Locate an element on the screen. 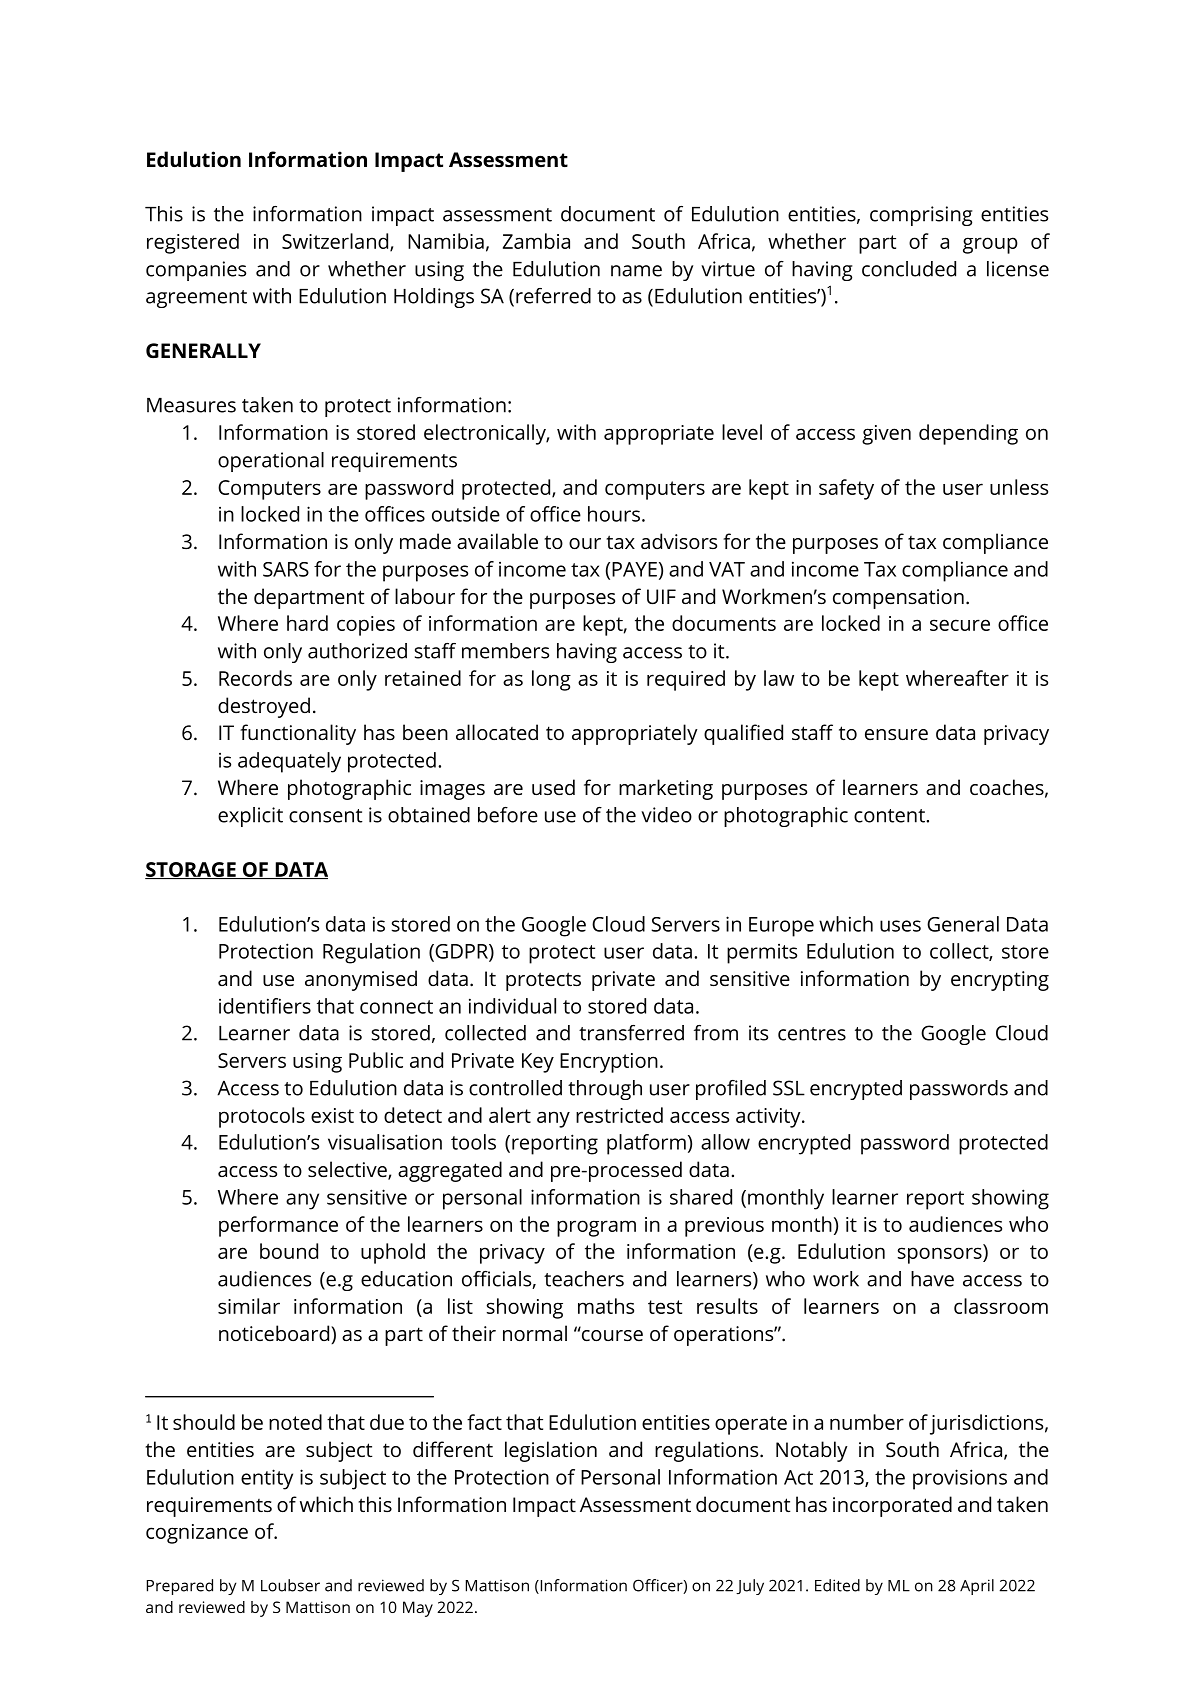 This screenshot has height=1688, width=1193. video is located at coordinates (666, 815).
